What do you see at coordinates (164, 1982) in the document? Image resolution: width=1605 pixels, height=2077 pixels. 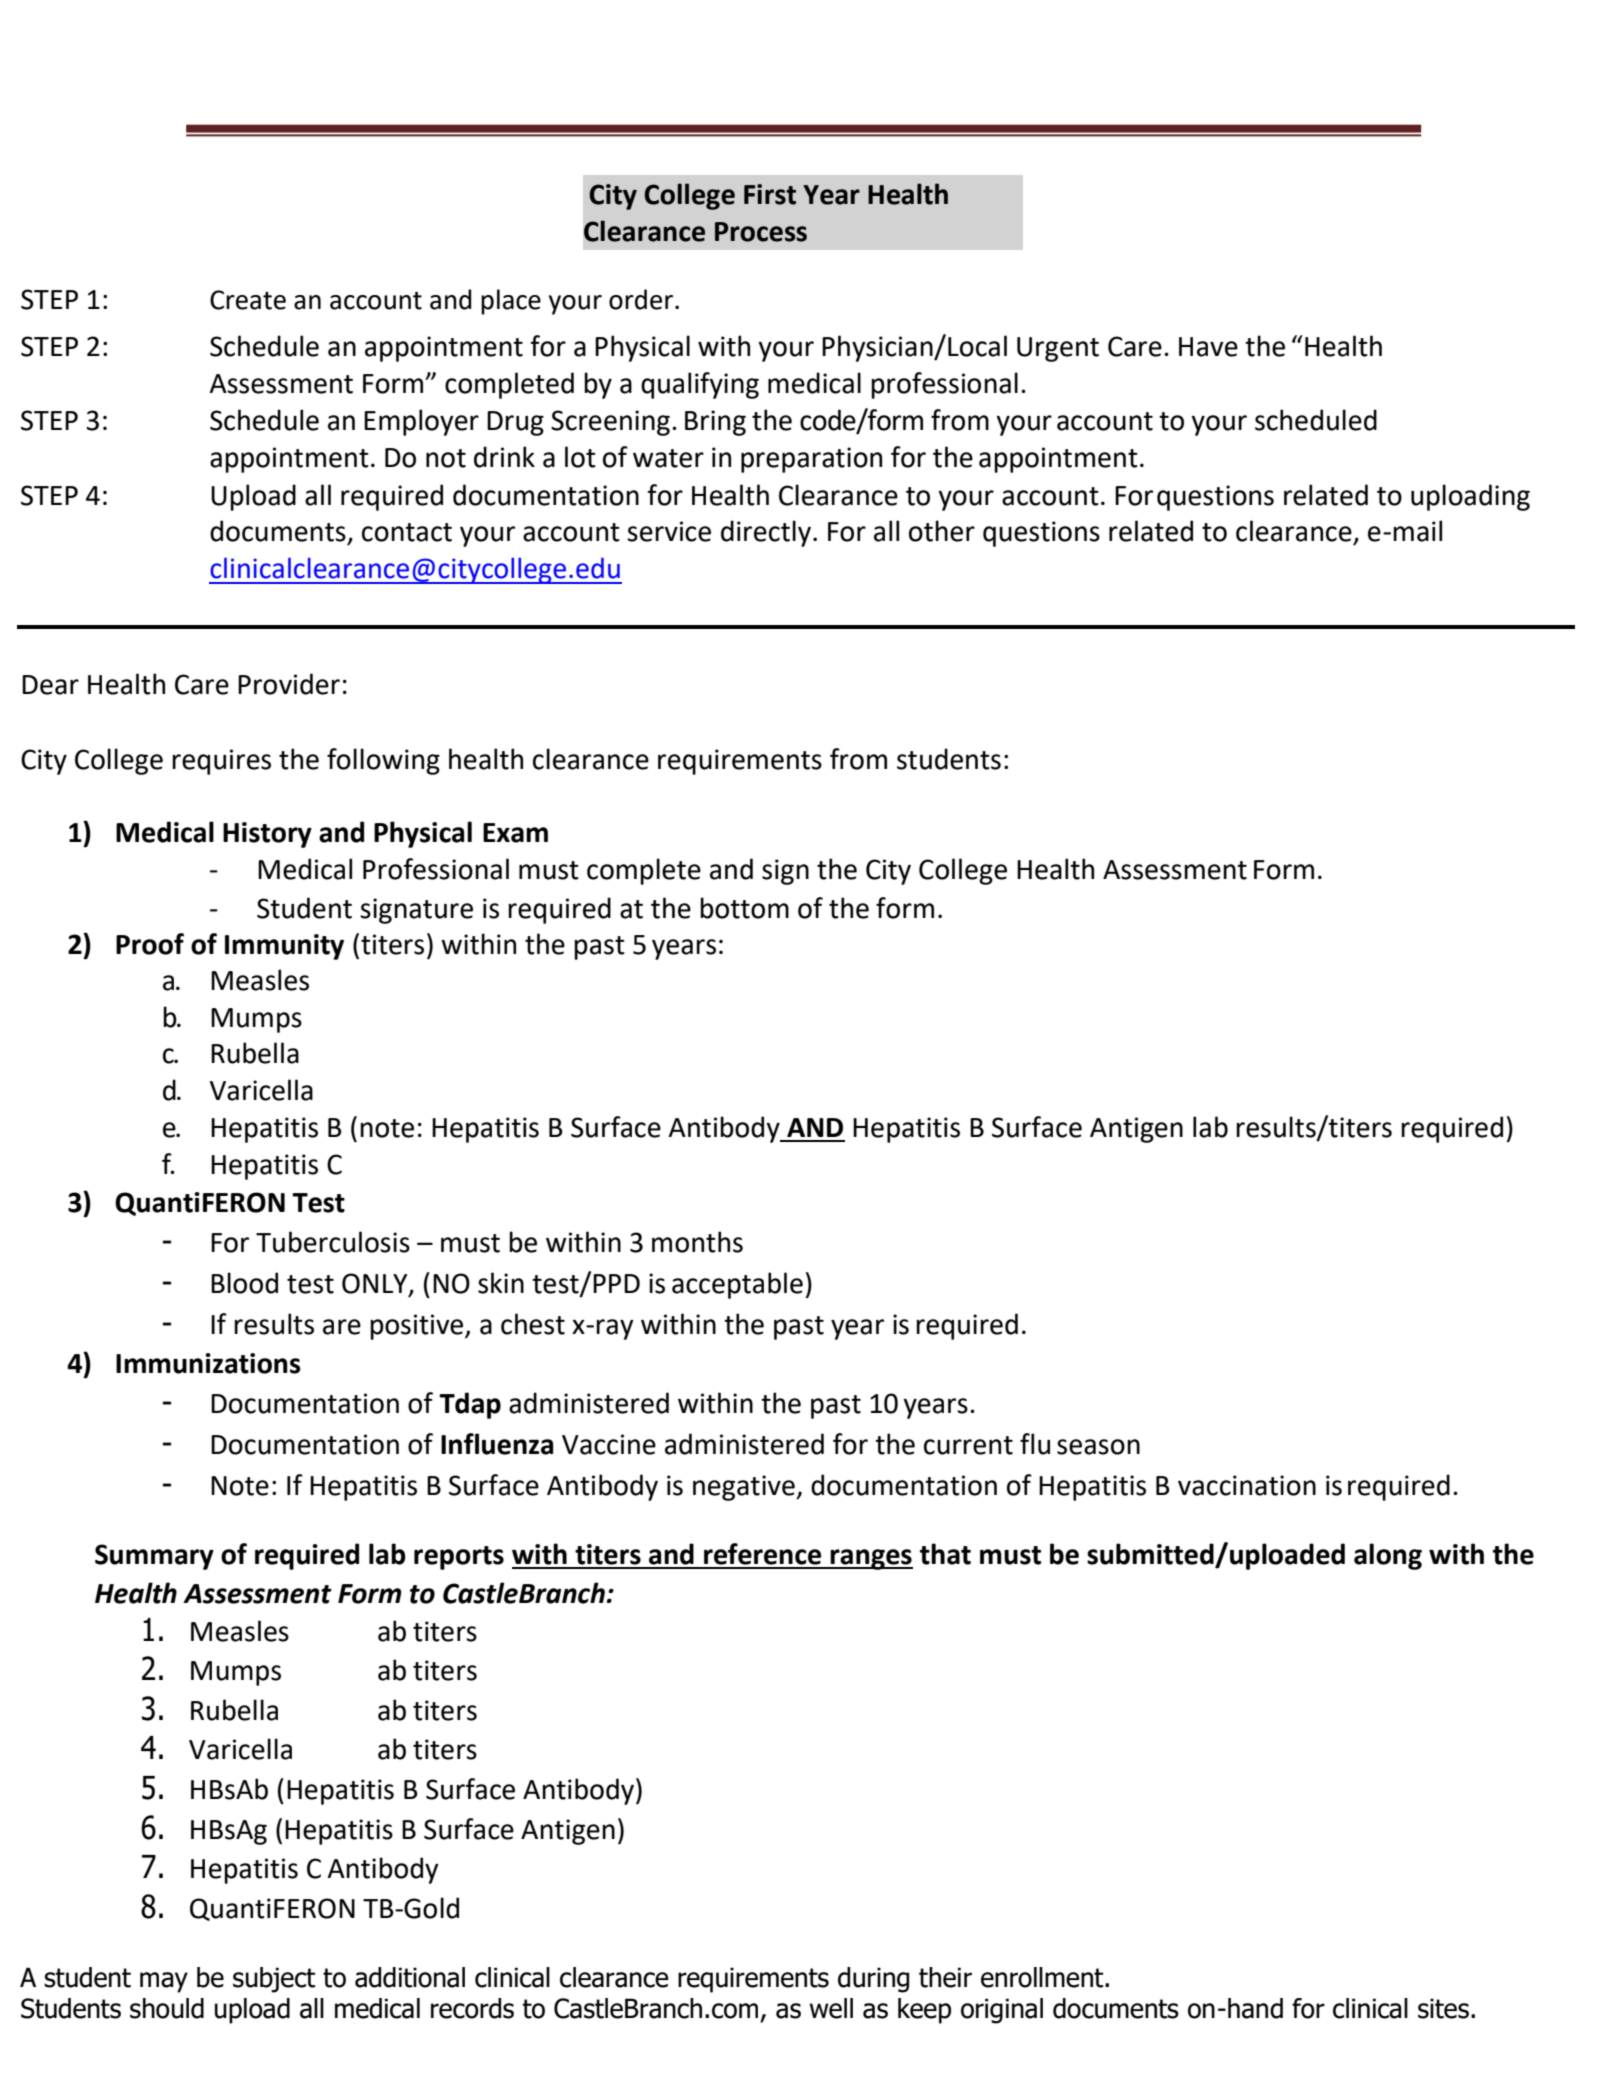 I see `may` at bounding box center [164, 1982].
